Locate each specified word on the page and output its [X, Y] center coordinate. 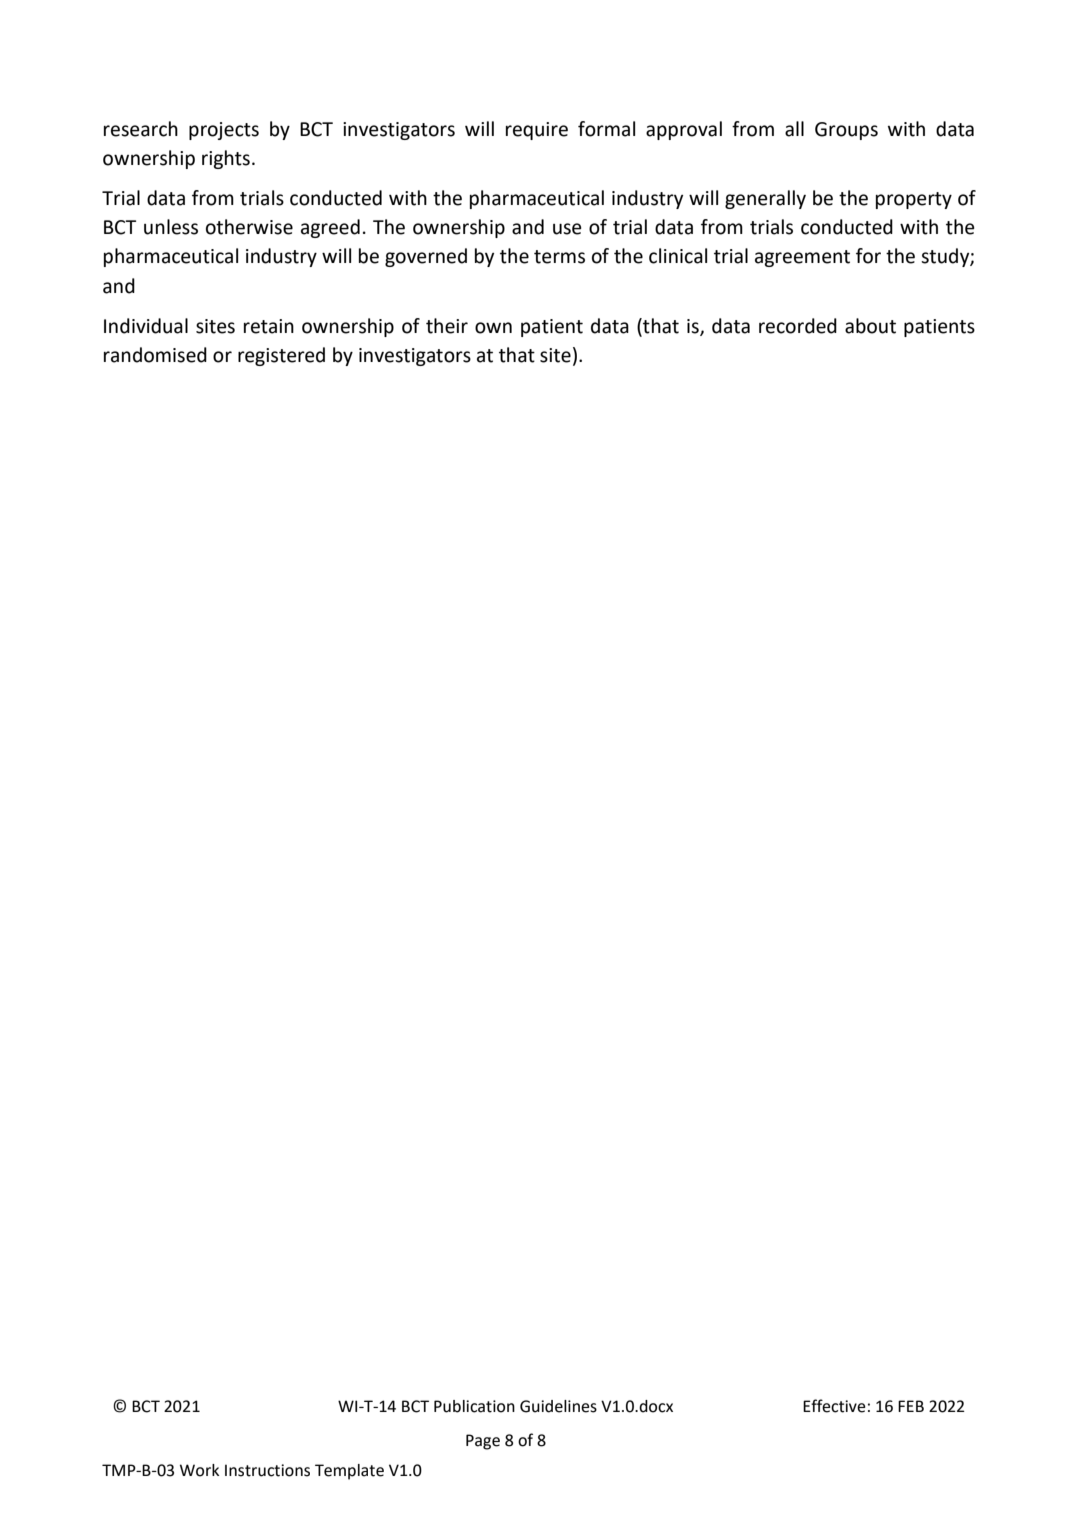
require [537, 131]
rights [226, 159]
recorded [798, 326]
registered [281, 356]
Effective [834, 1406]
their [447, 326]
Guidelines [558, 1406]
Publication [474, 1406]
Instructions [267, 1470]
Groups [846, 131]
